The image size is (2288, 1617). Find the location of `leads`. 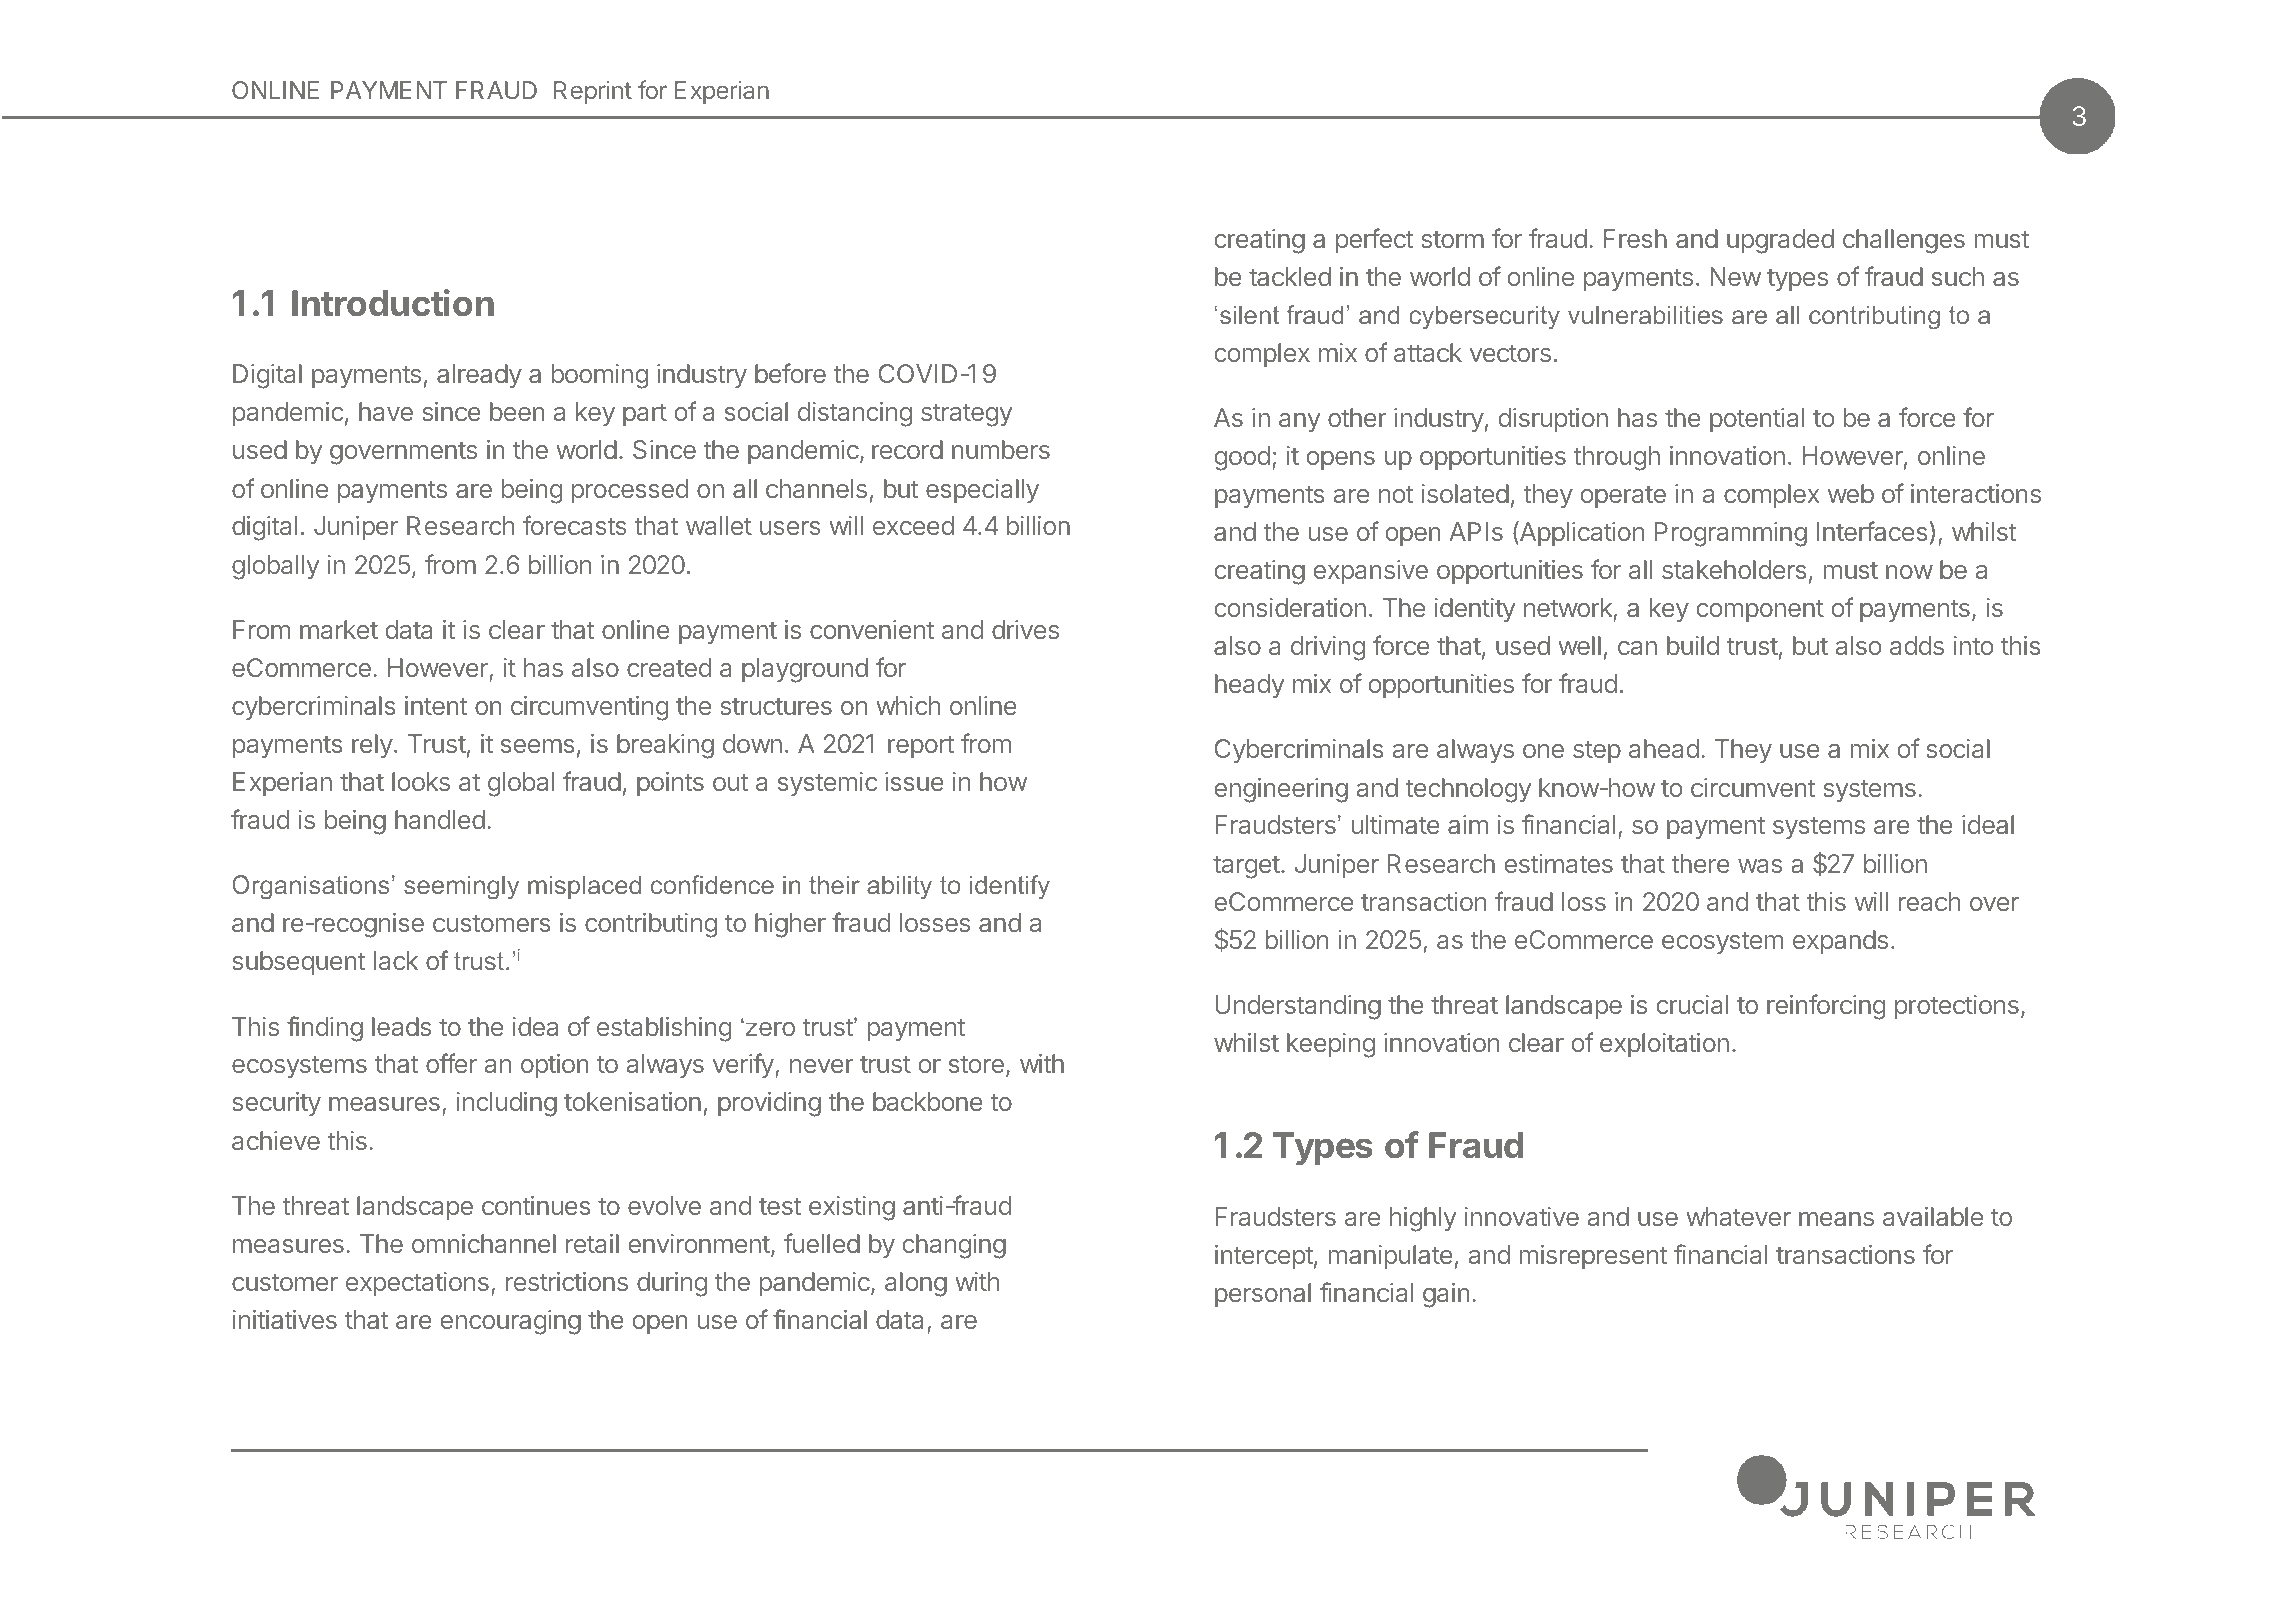

leads is located at coordinates (401, 1026).
